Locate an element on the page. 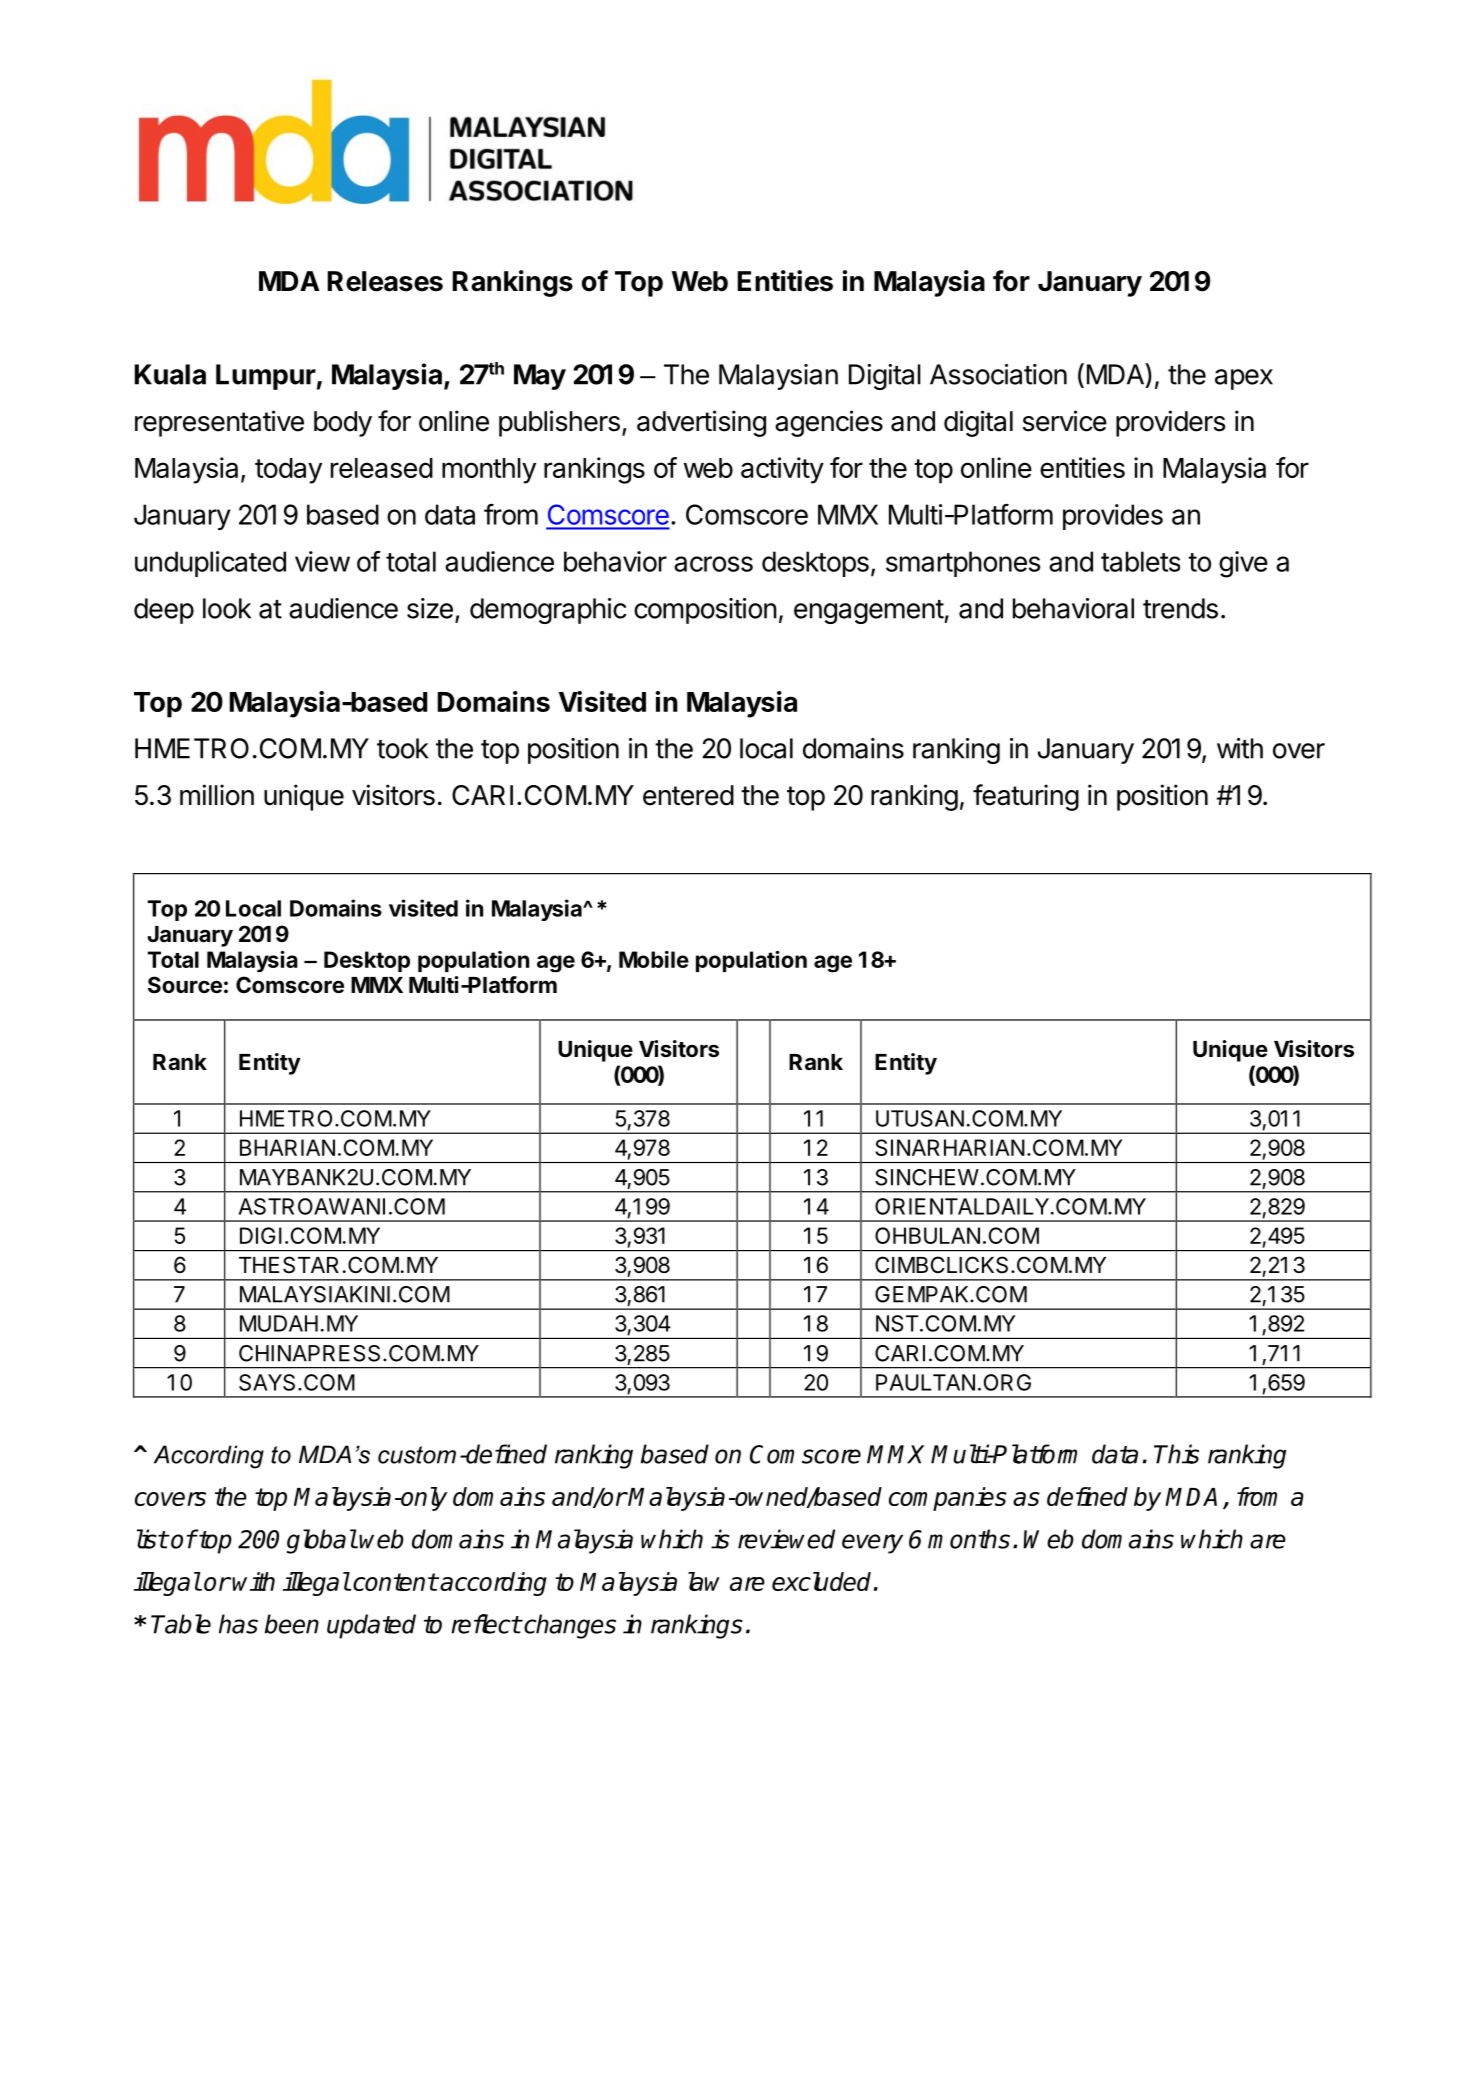  Mobile is located at coordinates (654, 959).
